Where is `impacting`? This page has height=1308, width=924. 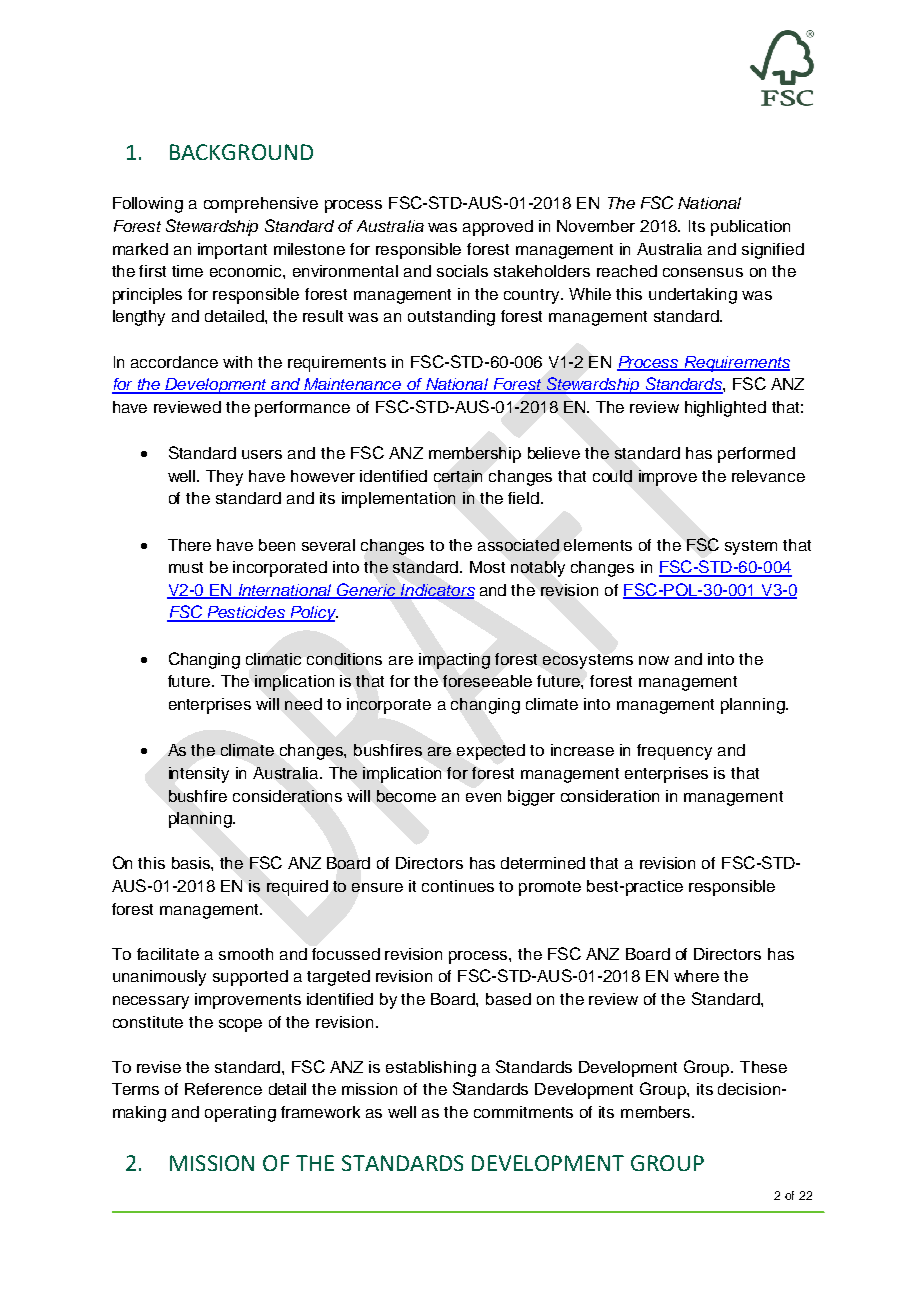
impacting is located at coordinates (454, 661).
